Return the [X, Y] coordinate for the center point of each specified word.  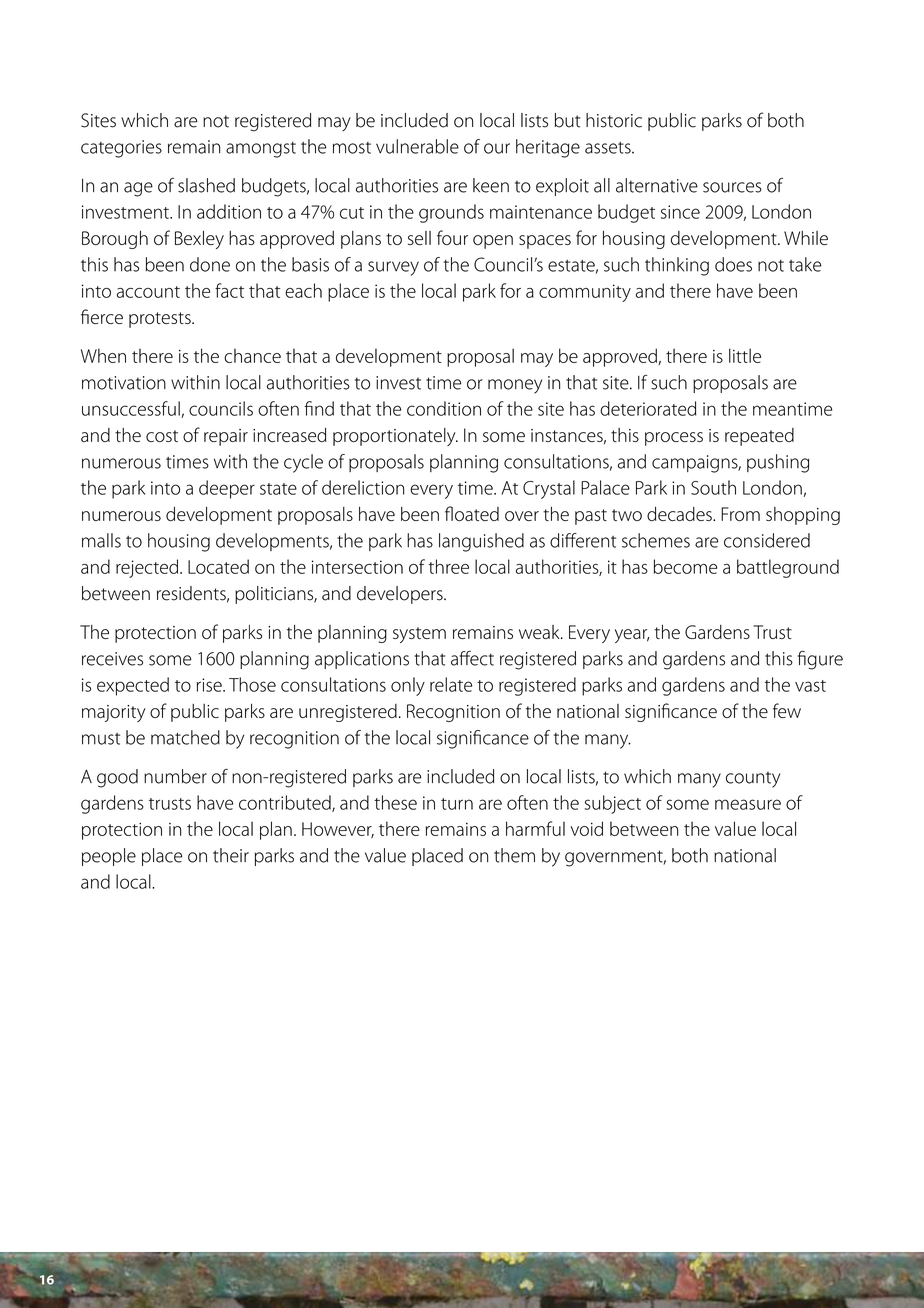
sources [732, 187]
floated [472, 513]
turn [457, 804]
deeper [227, 489]
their [231, 855]
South [713, 487]
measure [748, 804]
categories [121, 149]
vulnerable [417, 146]
